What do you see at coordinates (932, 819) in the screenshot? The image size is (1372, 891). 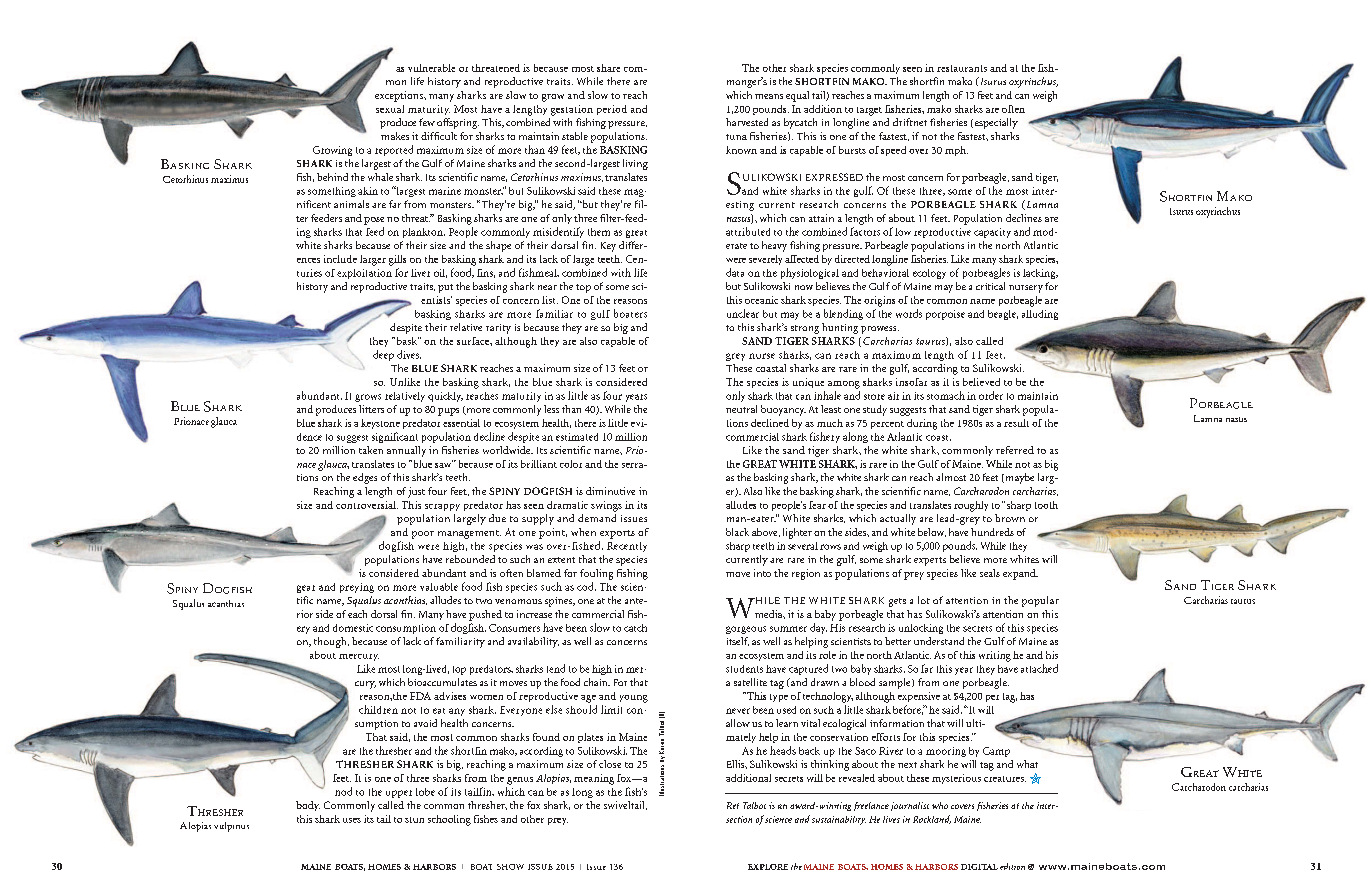 I see `Rockland` at bounding box center [932, 819].
